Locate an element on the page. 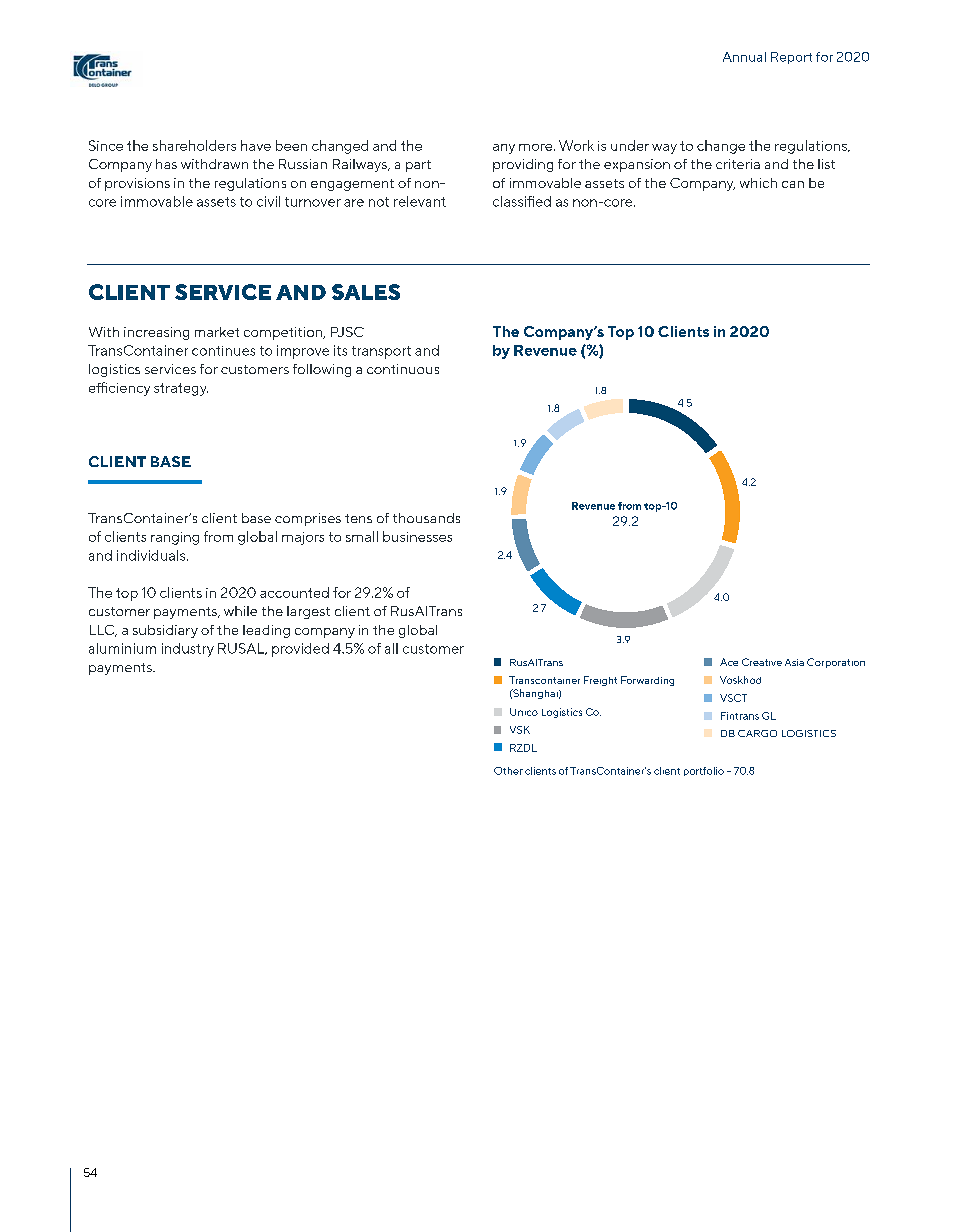  thousands is located at coordinates (426, 518).
